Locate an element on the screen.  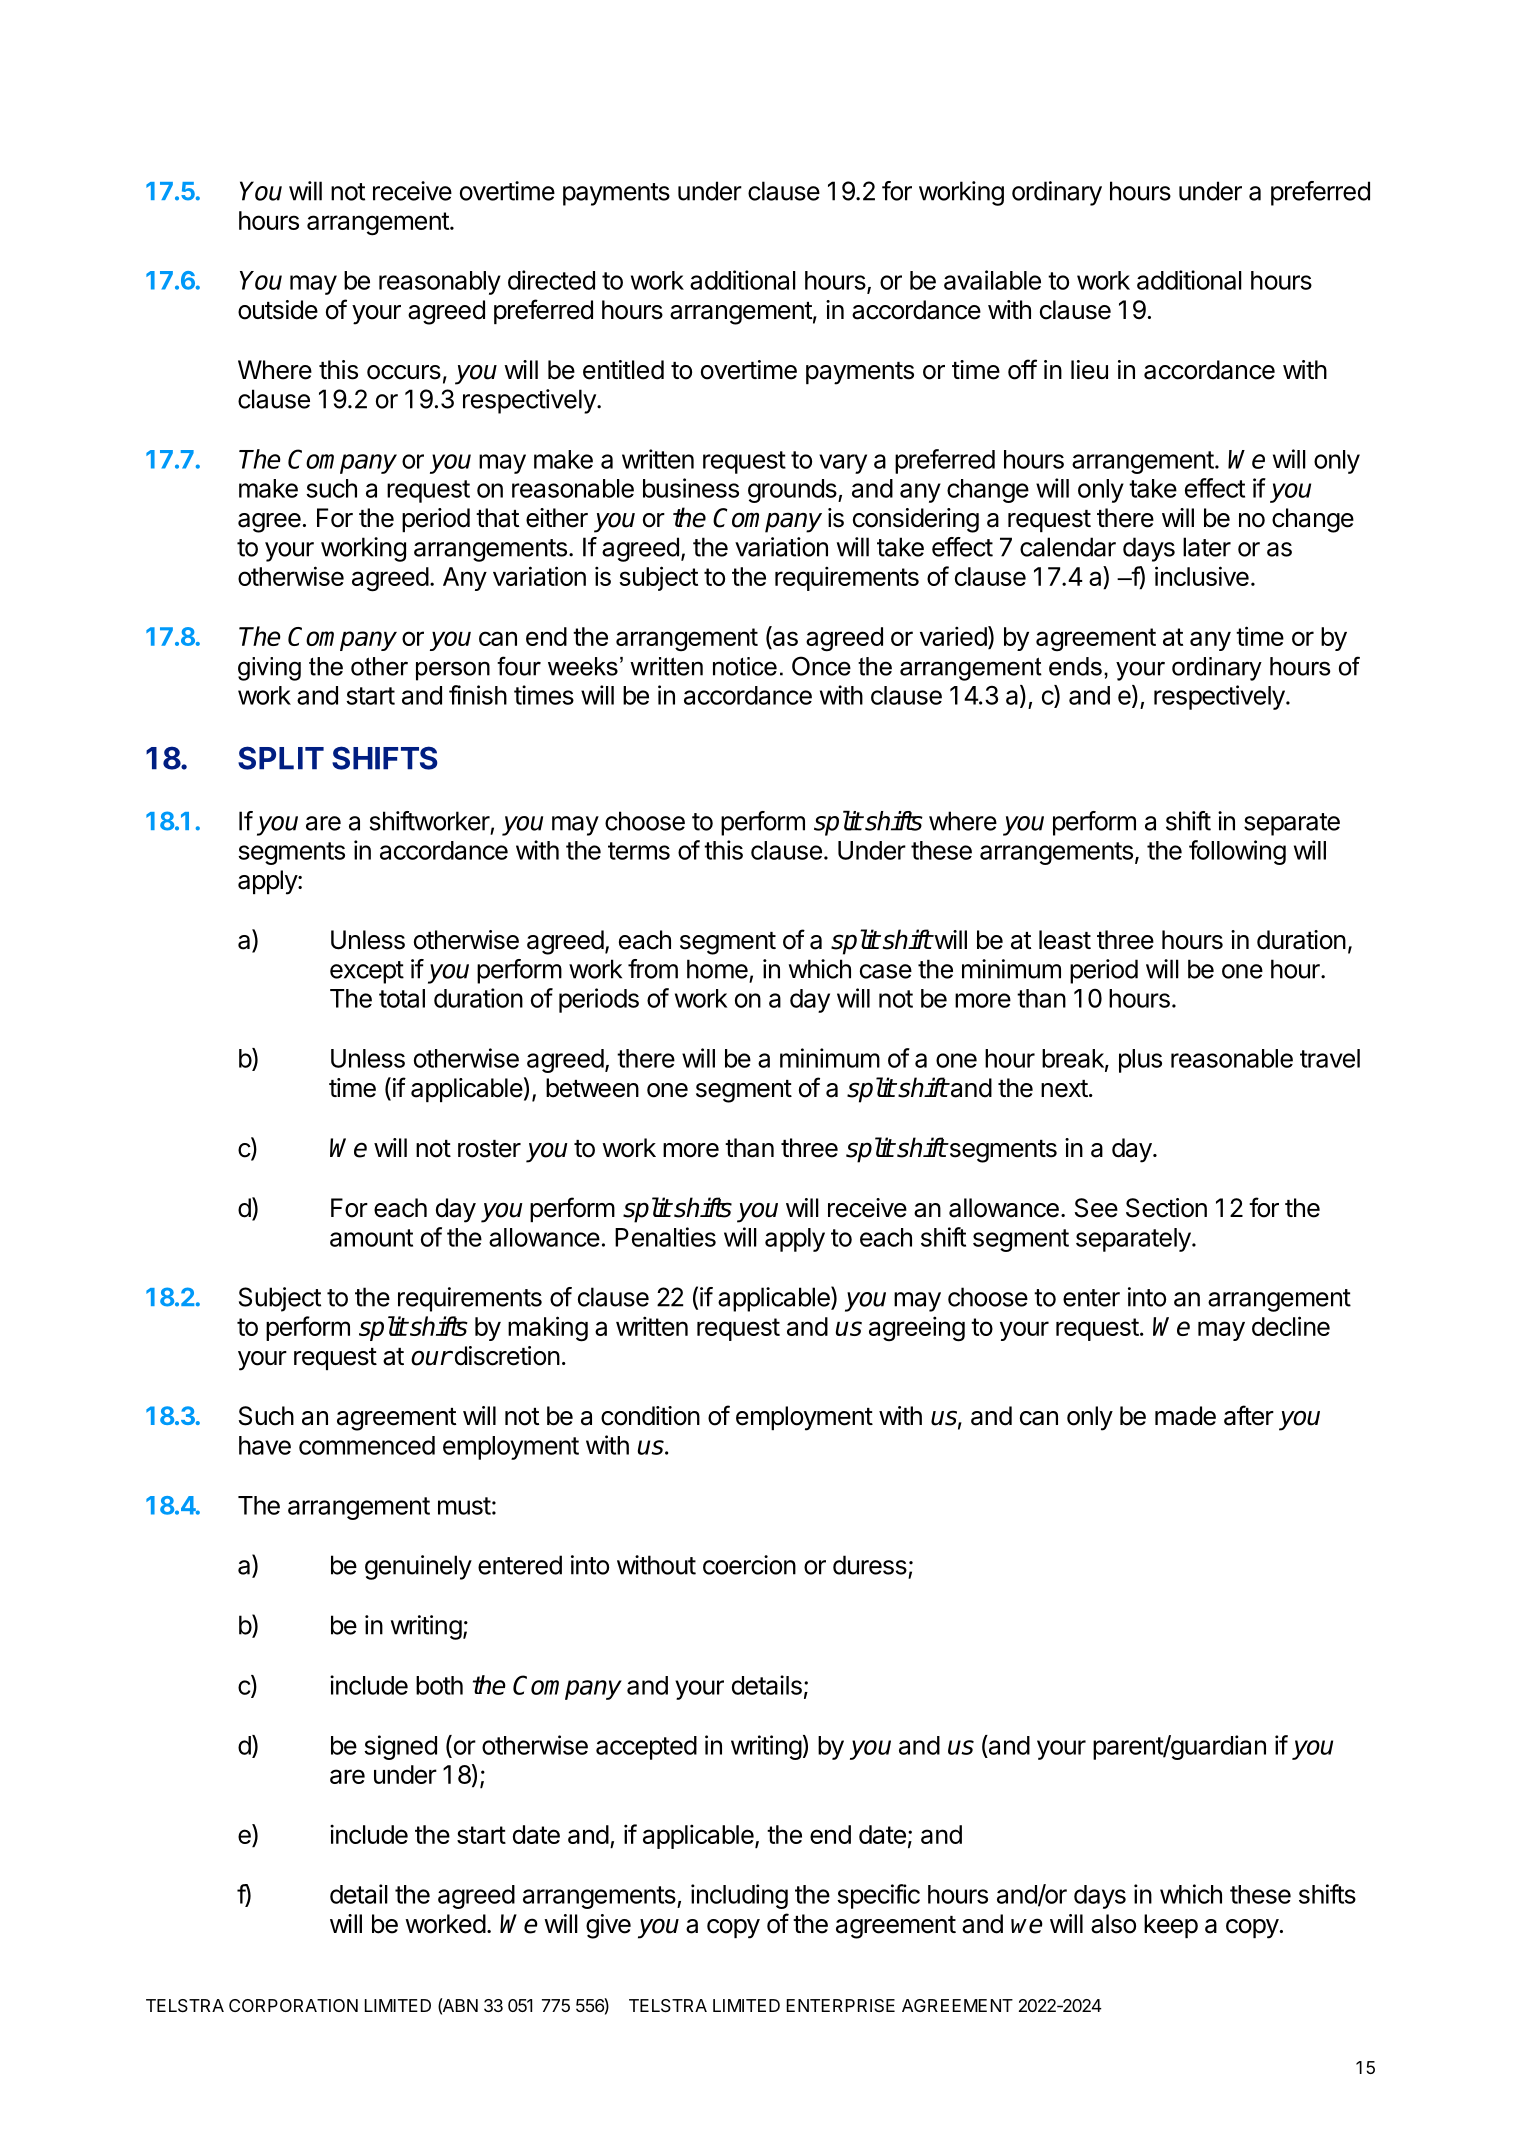
commenced is located at coordinates (367, 1445).
